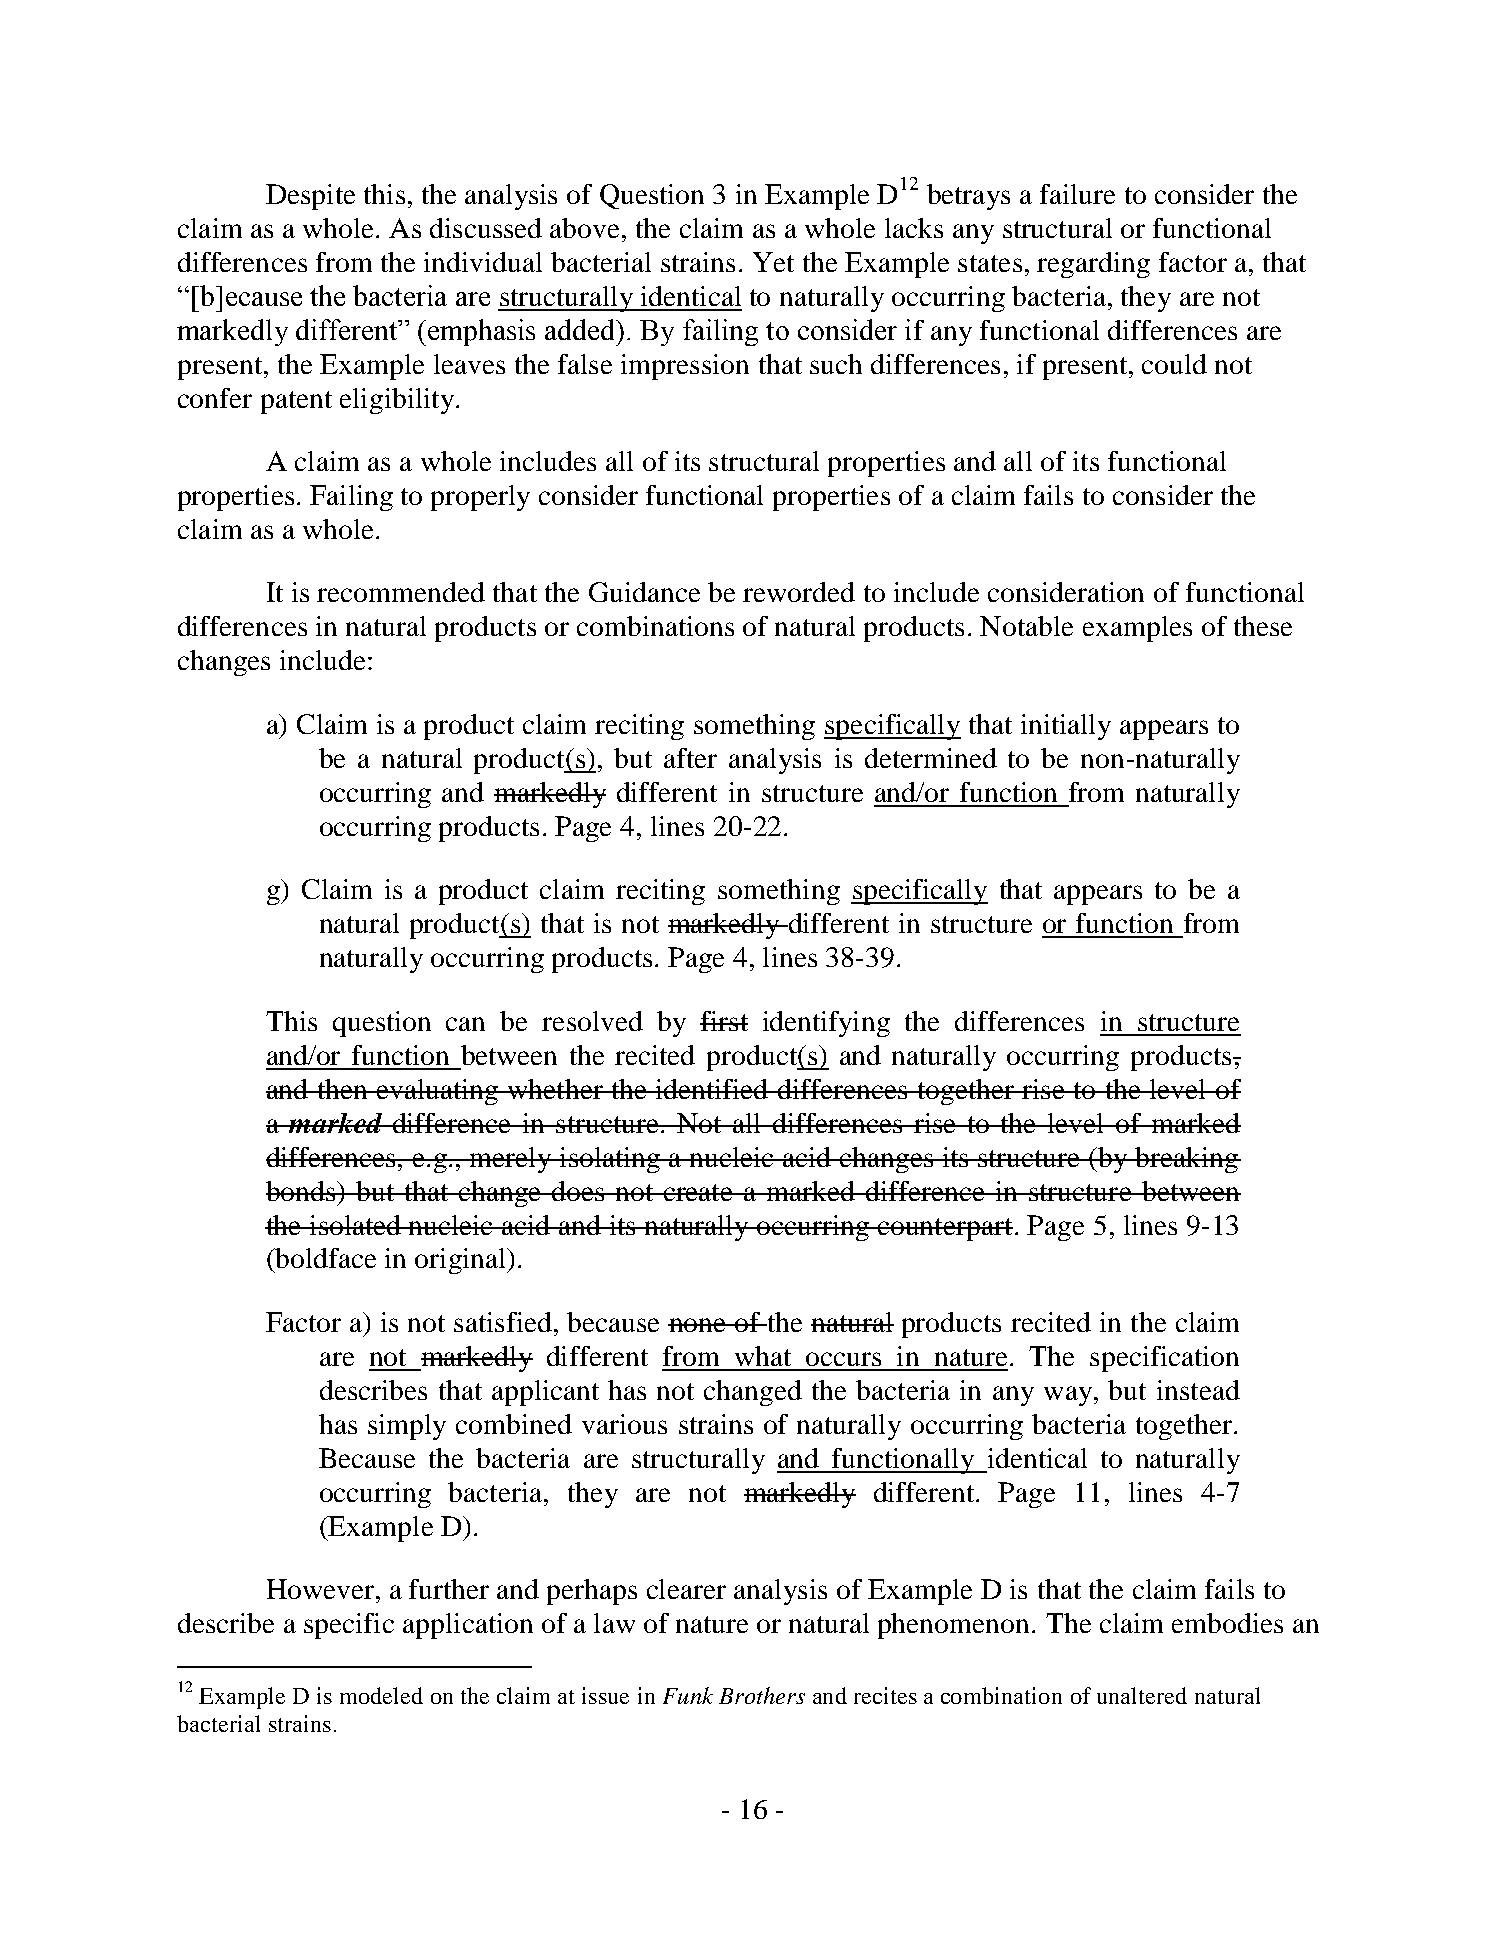 The width and height of the document is (1506, 1949). What do you see at coordinates (1198, 1390) in the document?
I see `instead` at bounding box center [1198, 1390].
